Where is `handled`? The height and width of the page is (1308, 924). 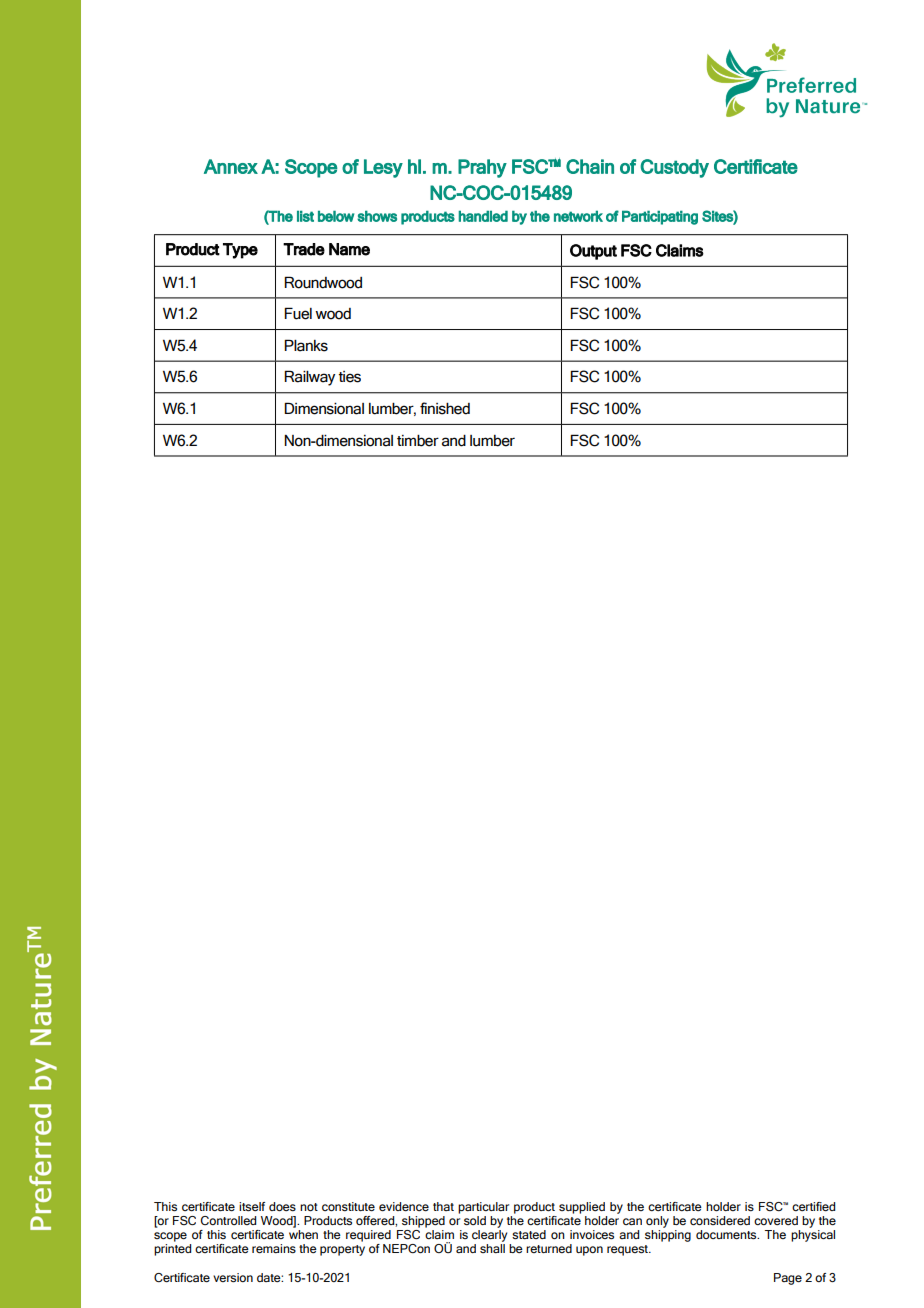 handled is located at coordinates (483, 216).
